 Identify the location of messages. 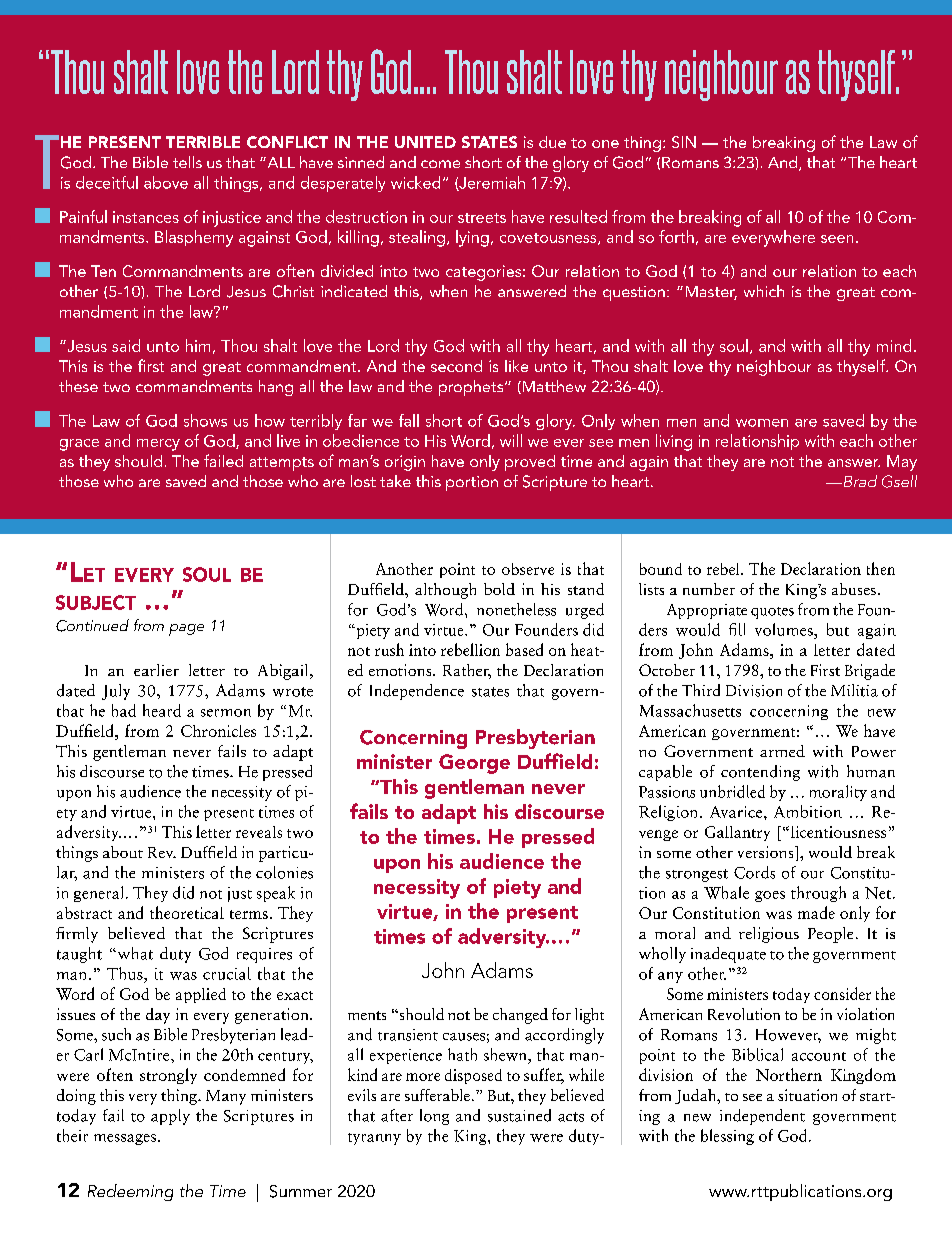
(125, 1139).
